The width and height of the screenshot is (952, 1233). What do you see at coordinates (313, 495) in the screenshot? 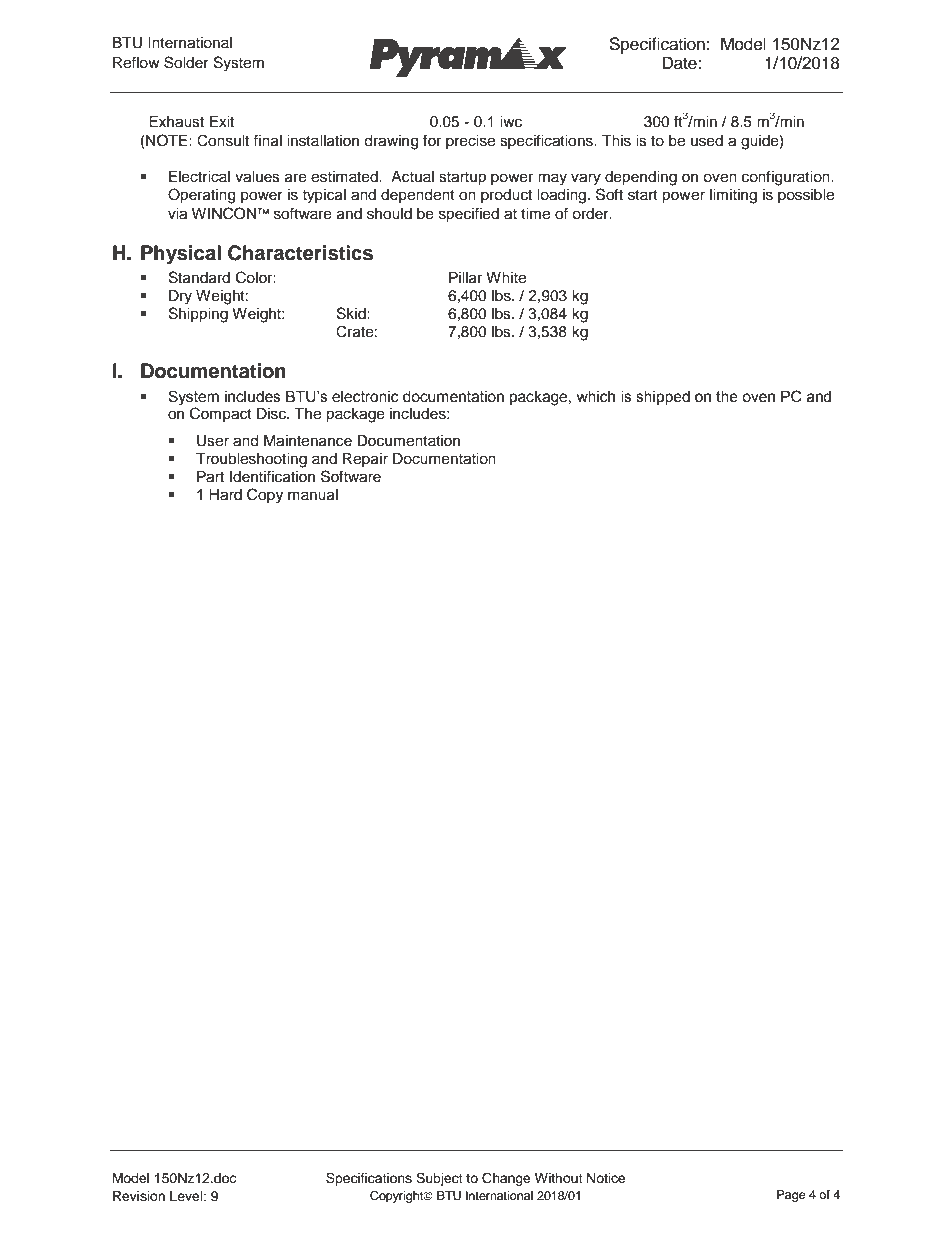
I see `manual` at bounding box center [313, 495].
